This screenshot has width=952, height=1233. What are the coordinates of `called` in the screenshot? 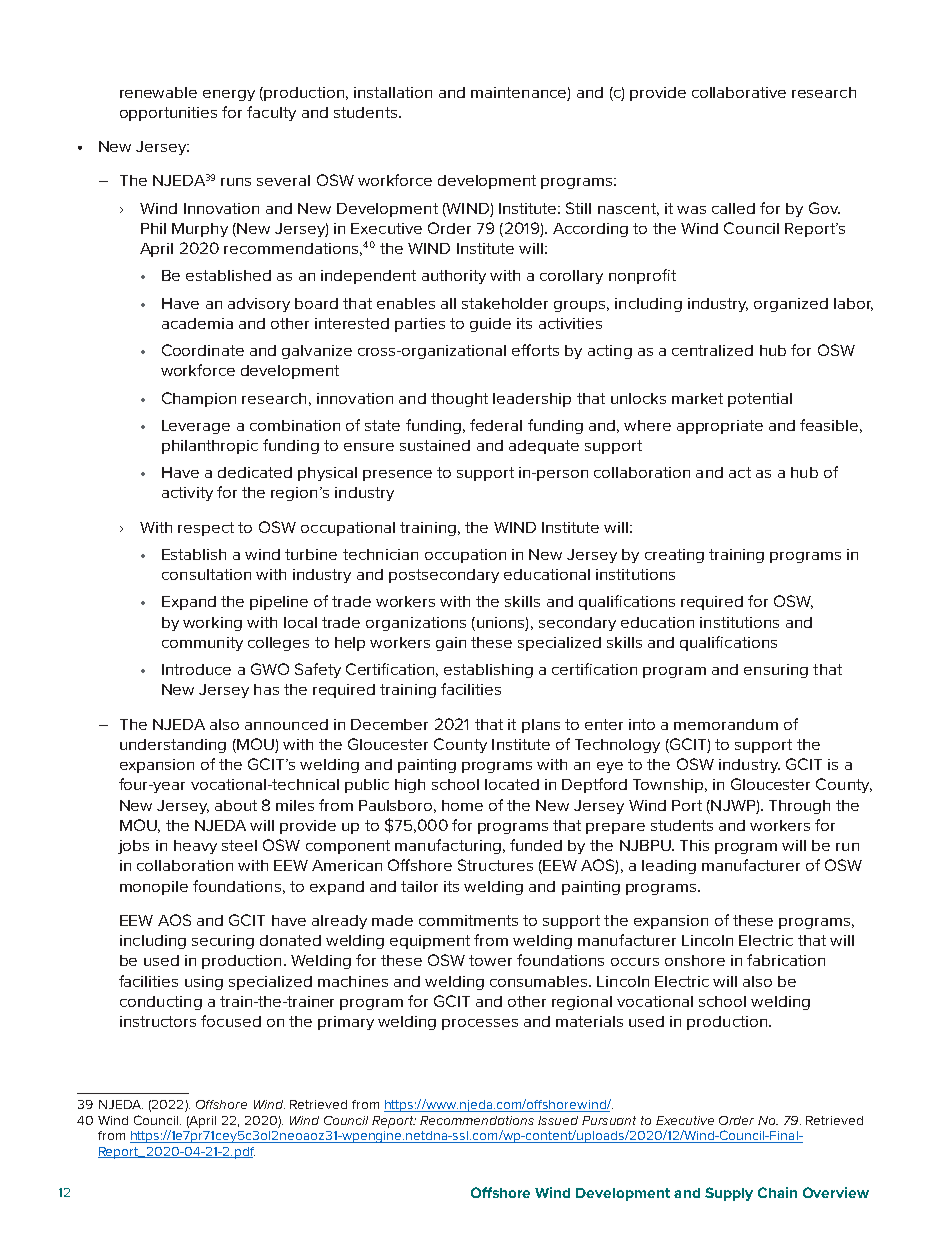 It's located at (733, 208).
